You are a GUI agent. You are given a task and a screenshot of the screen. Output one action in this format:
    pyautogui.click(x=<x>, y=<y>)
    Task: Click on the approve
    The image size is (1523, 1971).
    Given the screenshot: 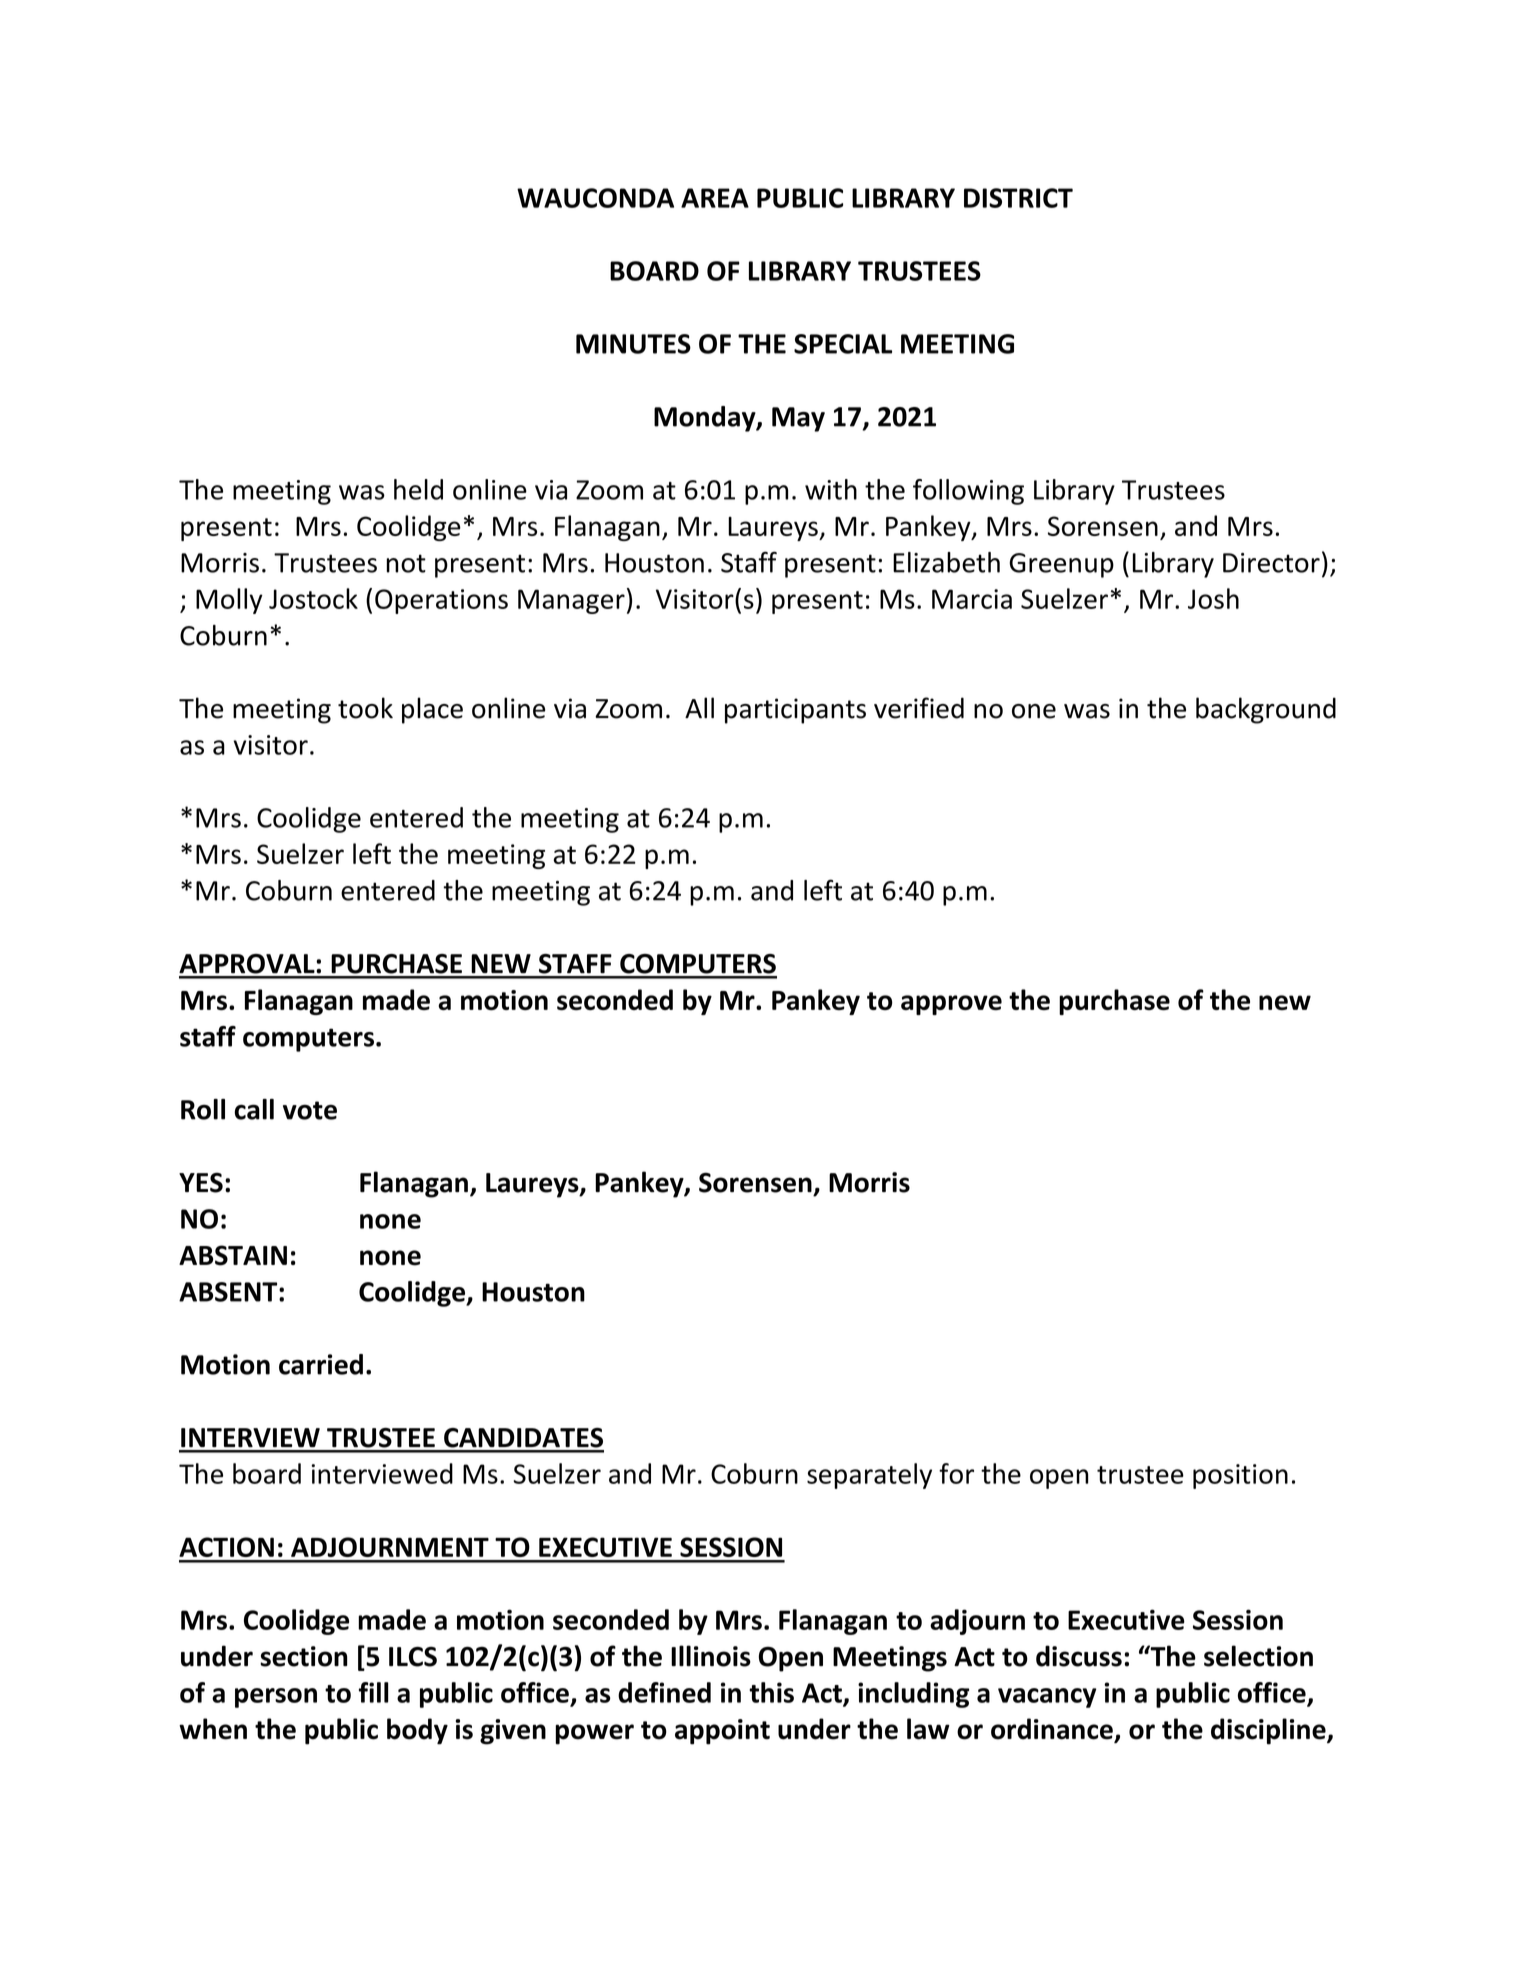 What is the action you would take?
    pyautogui.click(x=951, y=1005)
